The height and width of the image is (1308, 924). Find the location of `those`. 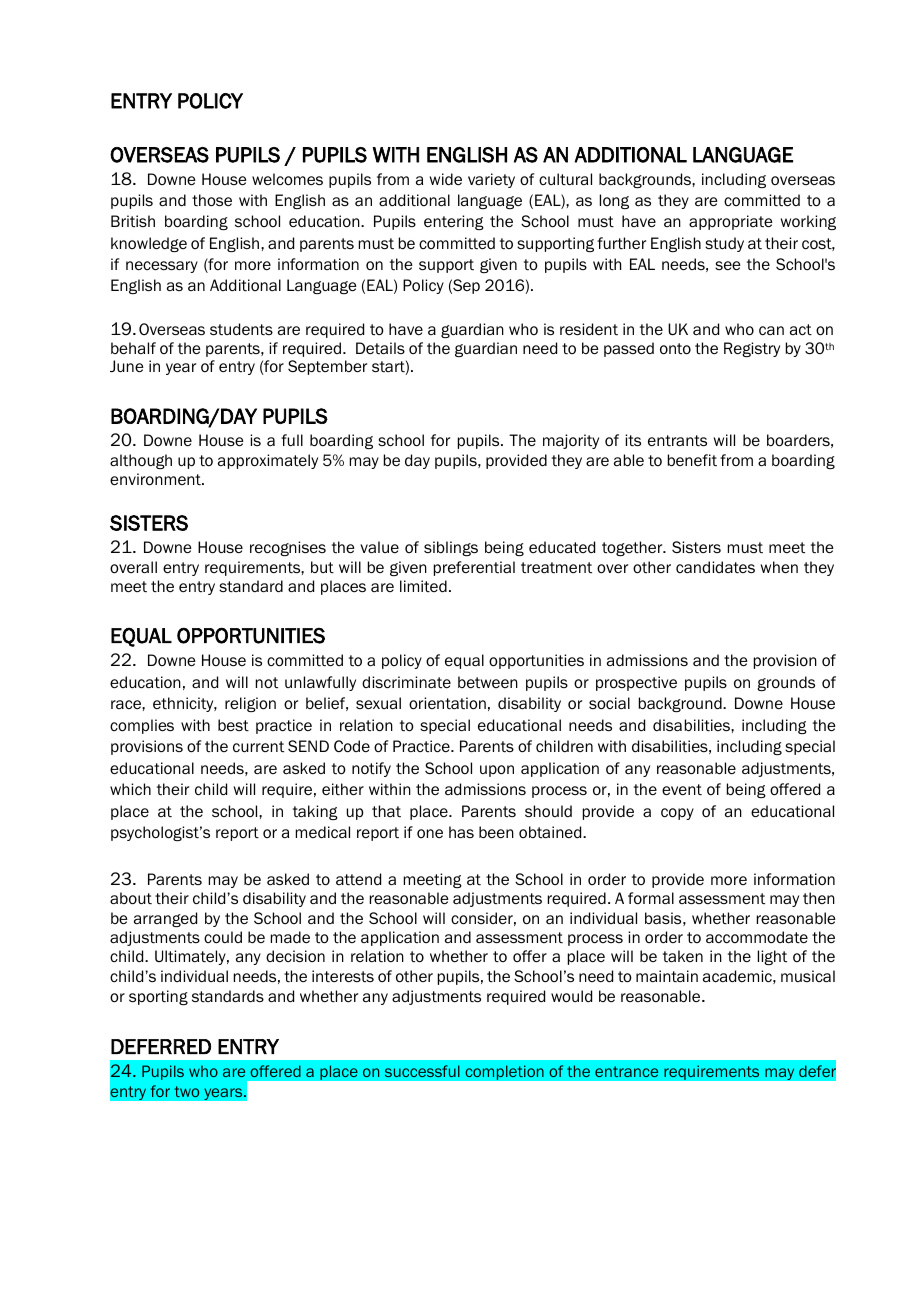

those is located at coordinates (212, 200).
